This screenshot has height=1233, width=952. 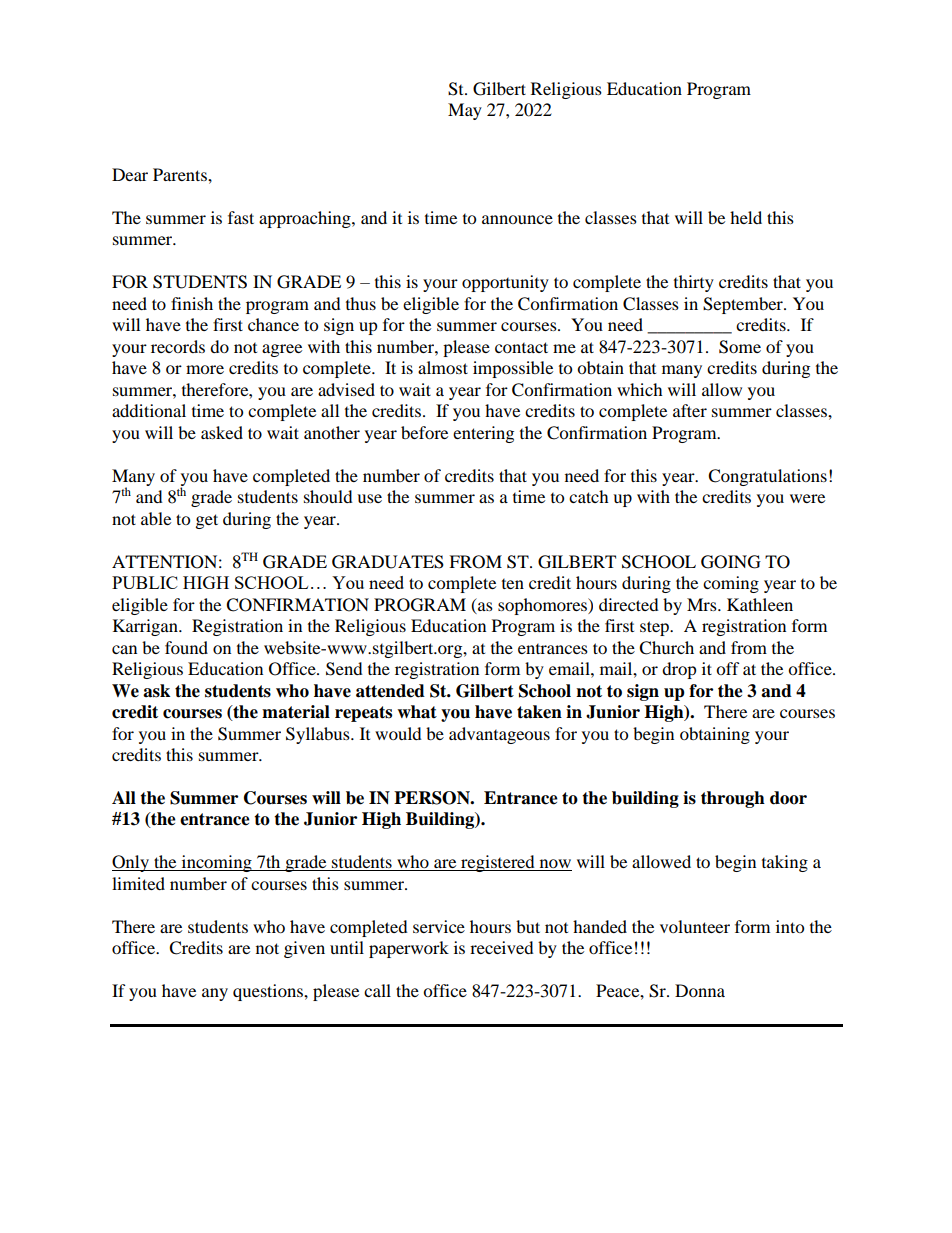 I want to click on held, so click(x=746, y=217).
